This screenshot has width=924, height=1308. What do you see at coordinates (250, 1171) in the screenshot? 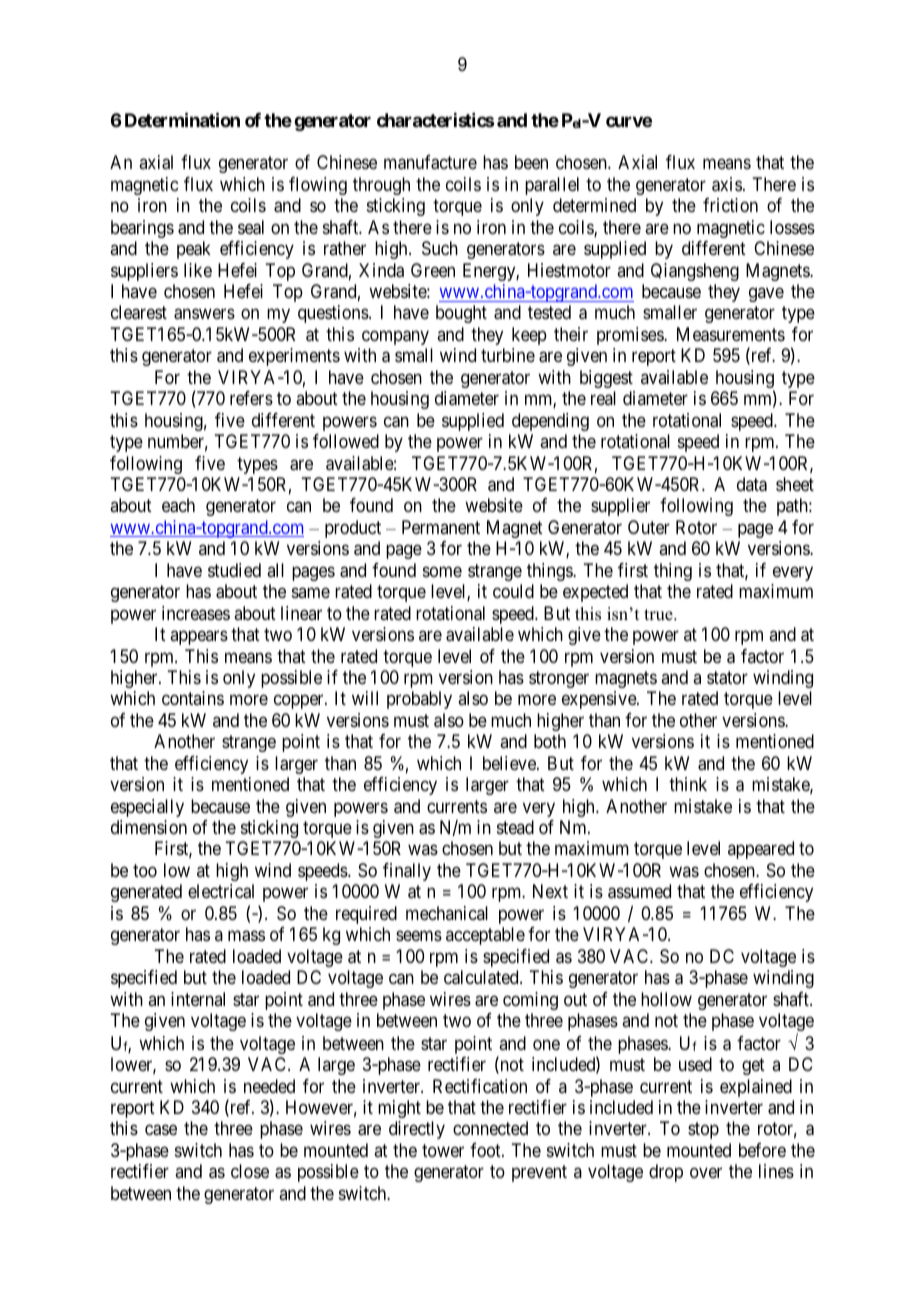
I see `close` at bounding box center [250, 1171].
